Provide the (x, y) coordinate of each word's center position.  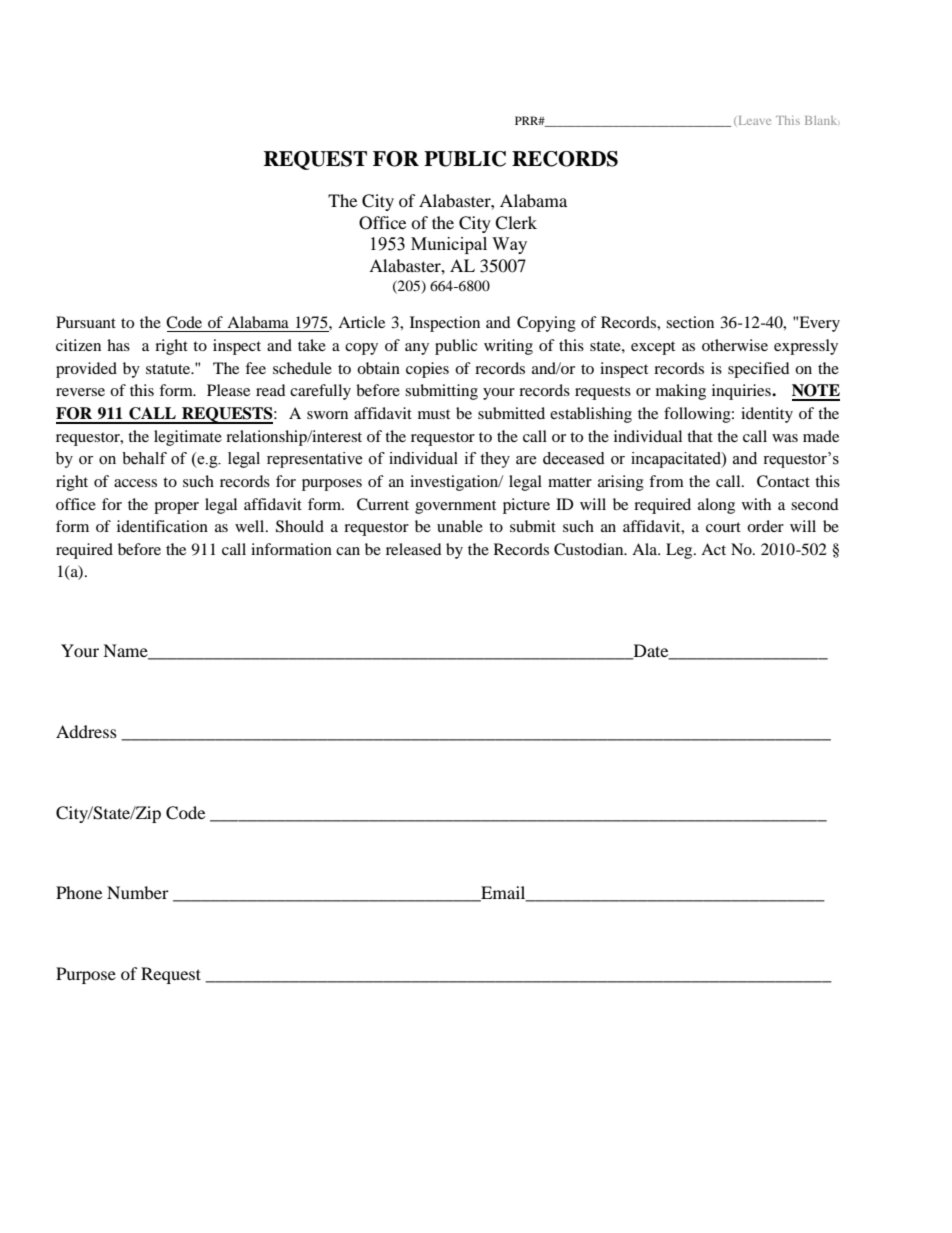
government (455, 507)
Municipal (449, 245)
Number (138, 892)
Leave (755, 120)
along (716, 506)
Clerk (516, 223)
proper (176, 508)
